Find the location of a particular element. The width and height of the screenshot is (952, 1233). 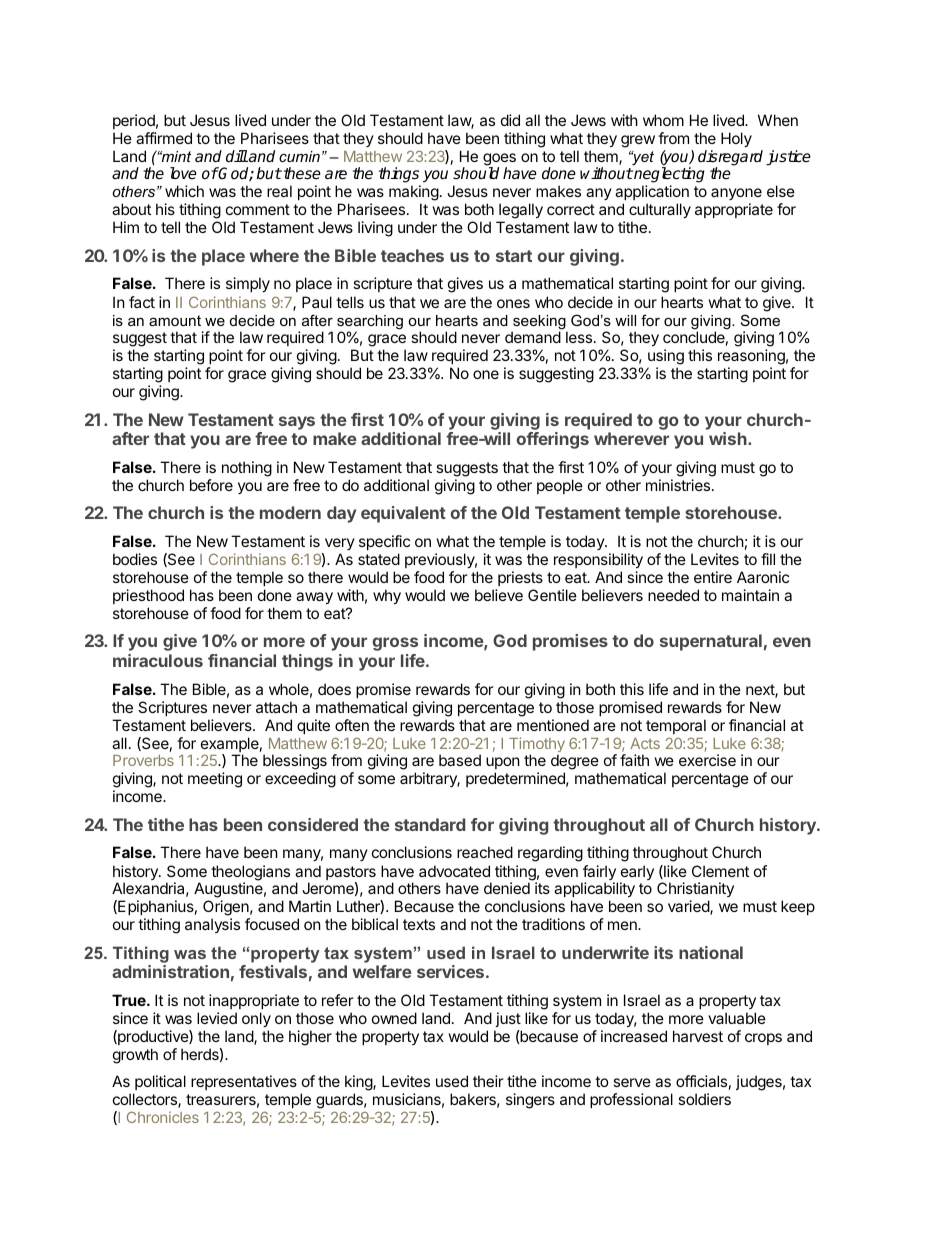

before is located at coordinates (211, 485).
